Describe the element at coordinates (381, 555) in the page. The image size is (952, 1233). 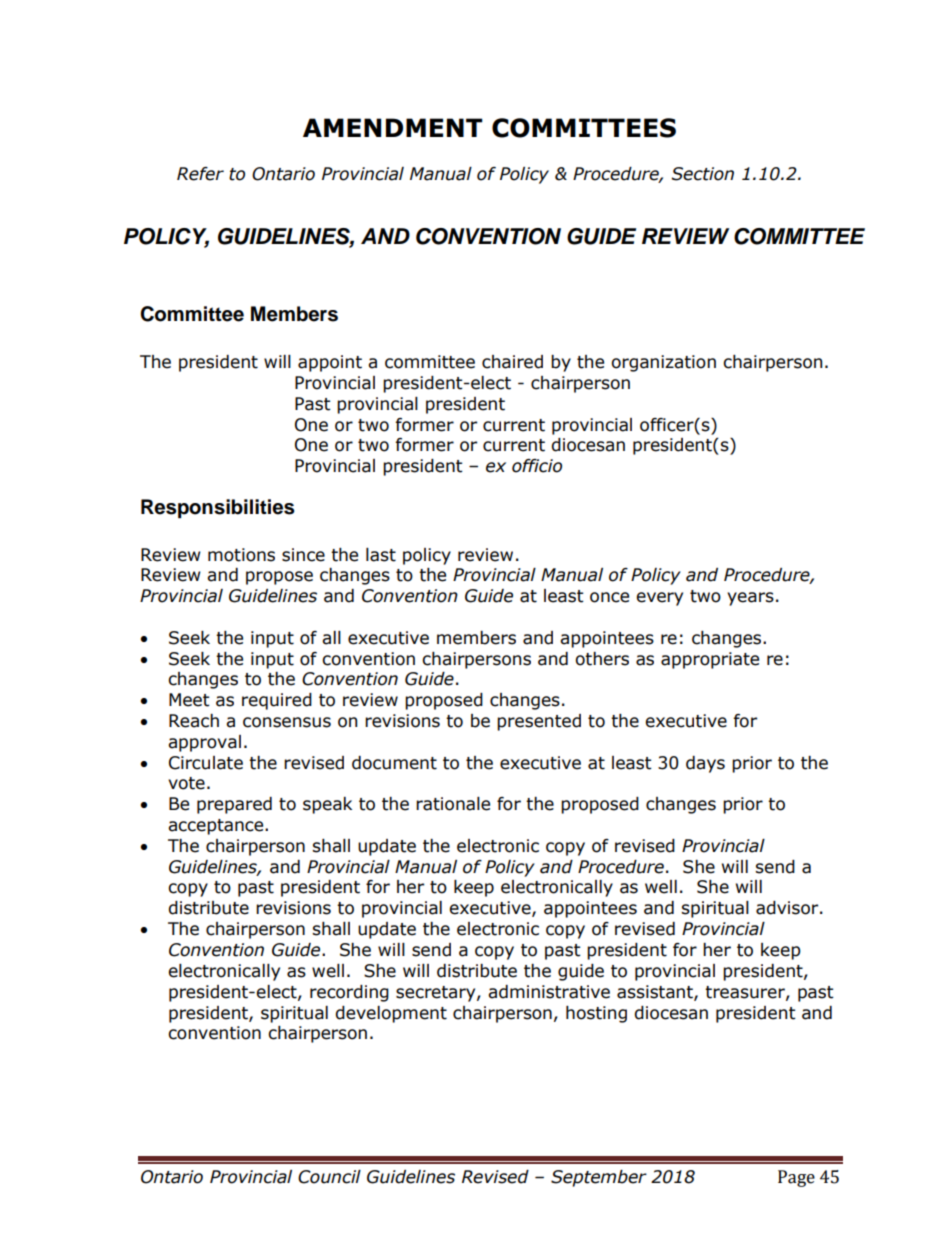
I see `last` at that location.
